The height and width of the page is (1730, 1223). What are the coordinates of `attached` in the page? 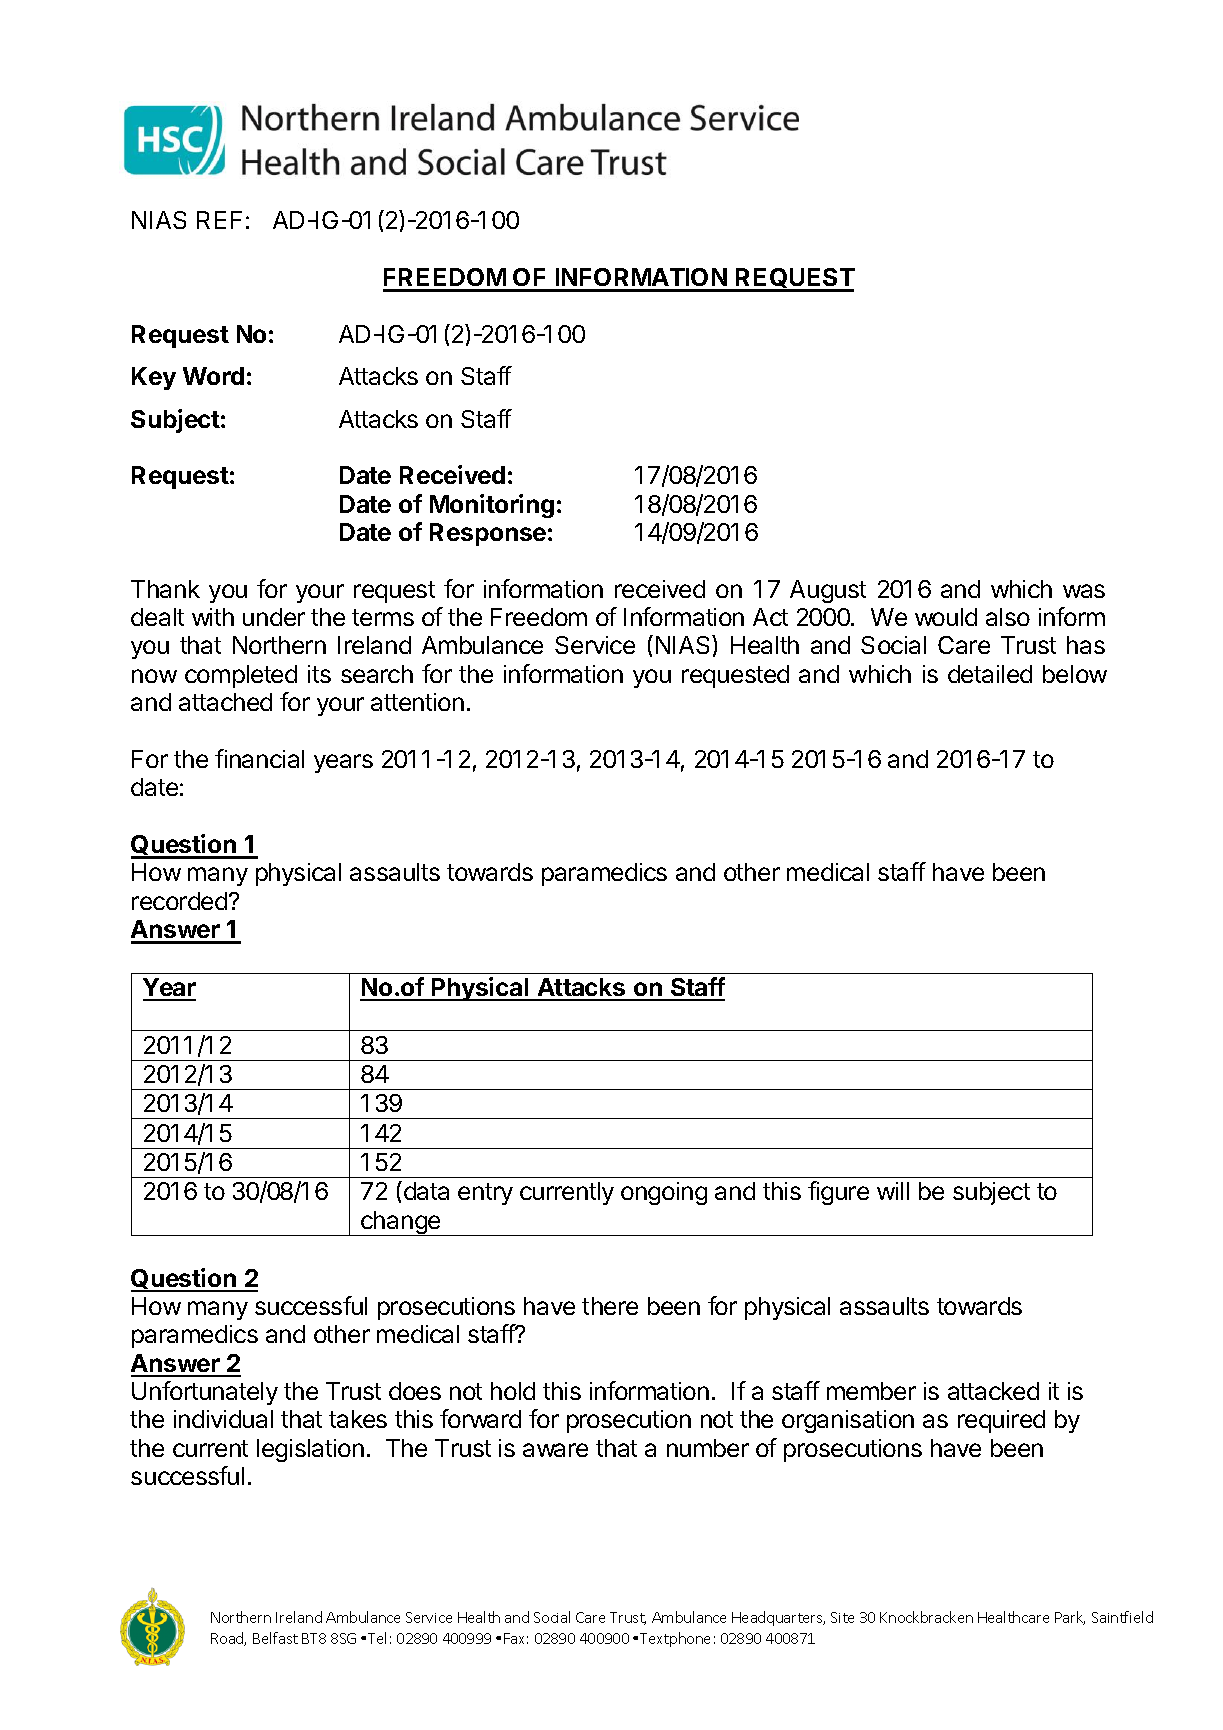 It's located at (225, 702).
